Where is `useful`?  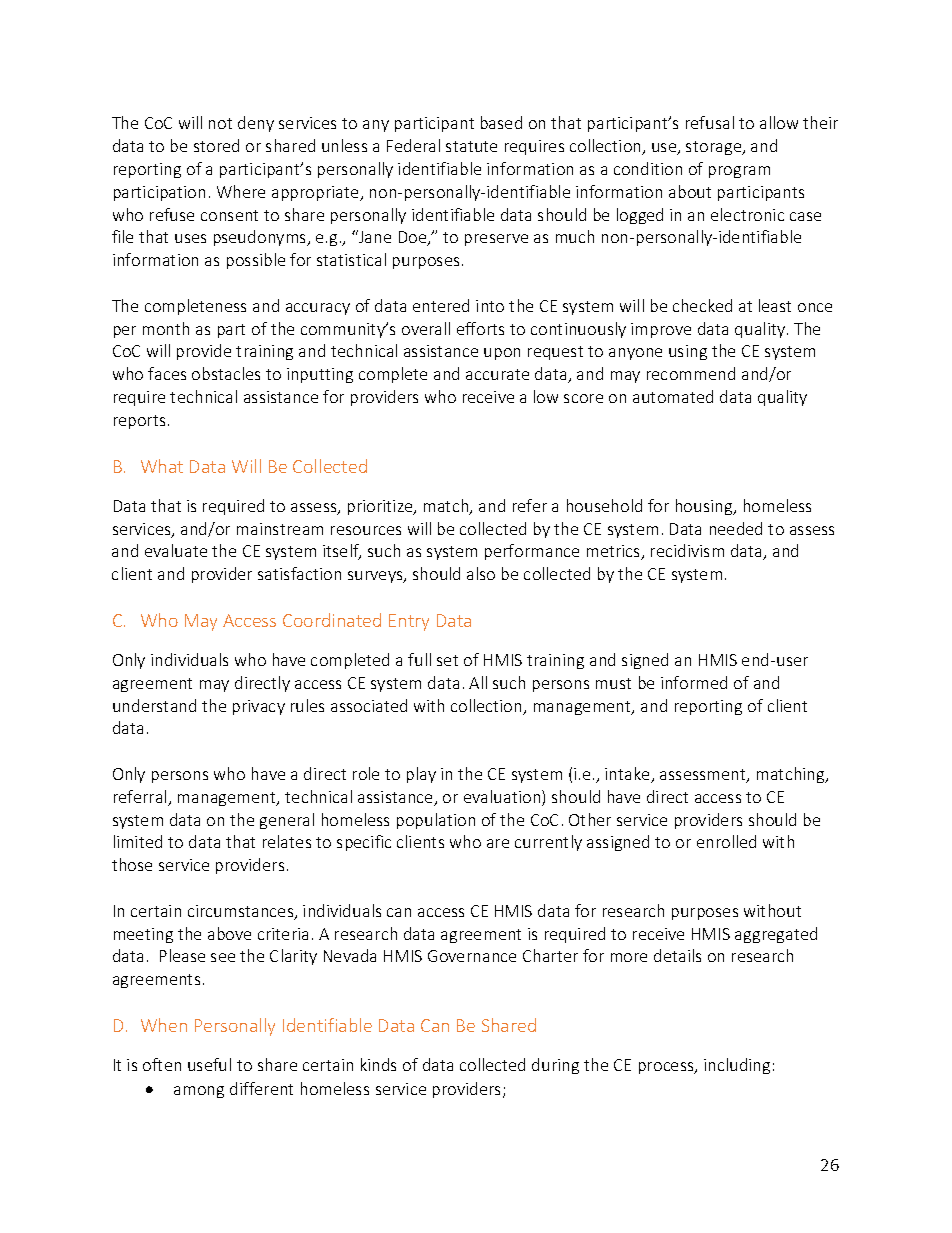
useful is located at coordinates (209, 1064).
